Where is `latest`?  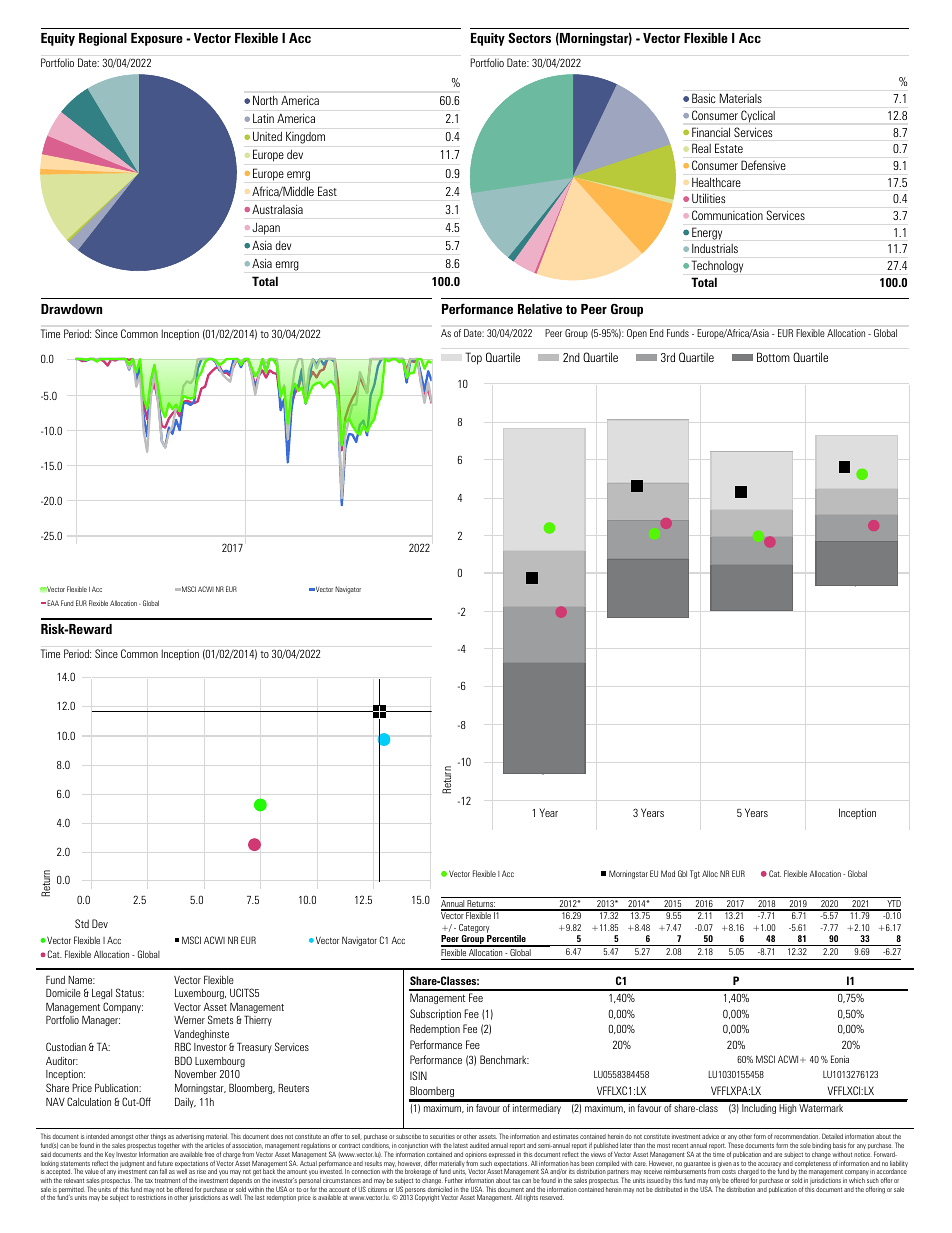
latest is located at coordinates (460, 1145).
